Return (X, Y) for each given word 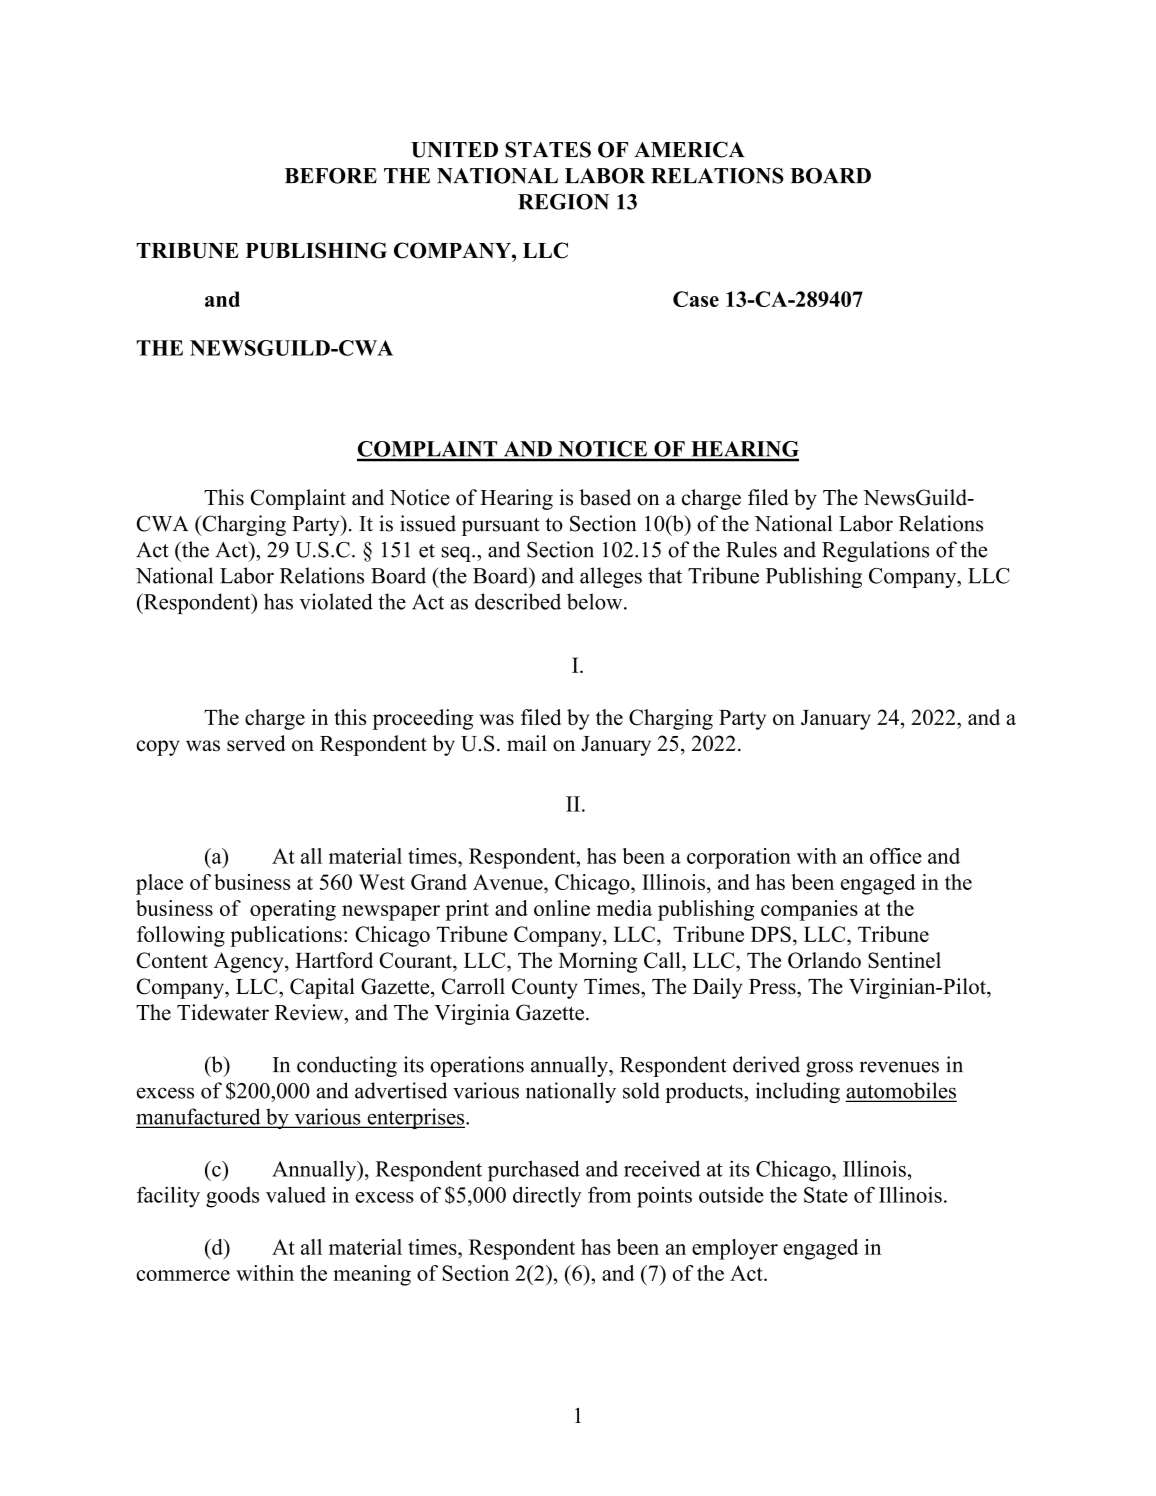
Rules (751, 549)
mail (527, 743)
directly (547, 1197)
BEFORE (331, 176)
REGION (563, 202)
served (256, 743)
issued (428, 523)
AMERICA (689, 149)
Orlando (824, 960)
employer (735, 1249)
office (896, 856)
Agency (250, 962)
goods (232, 1197)
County (545, 988)
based (605, 497)
